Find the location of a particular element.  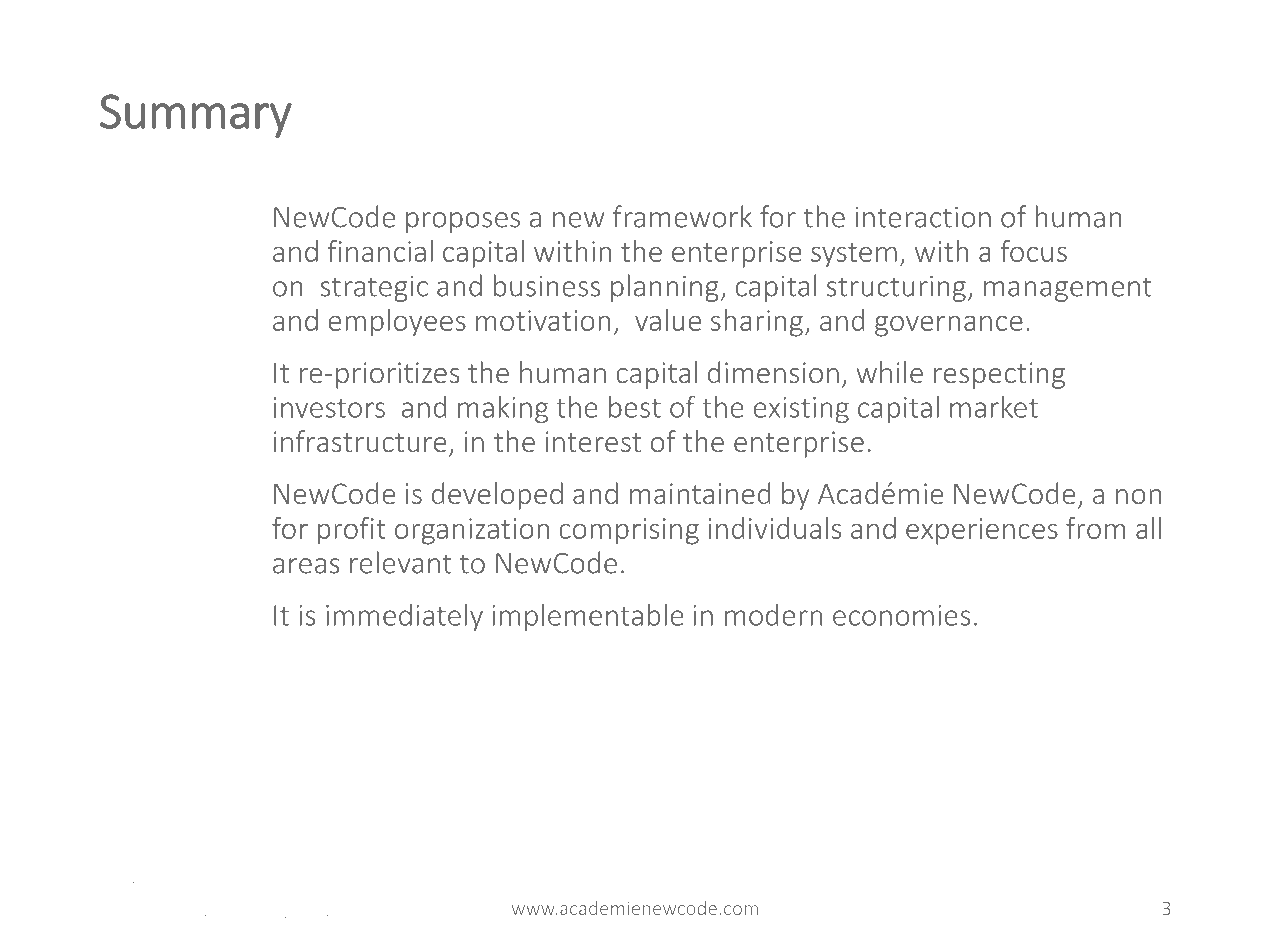

planning is located at coordinates (665, 288).
